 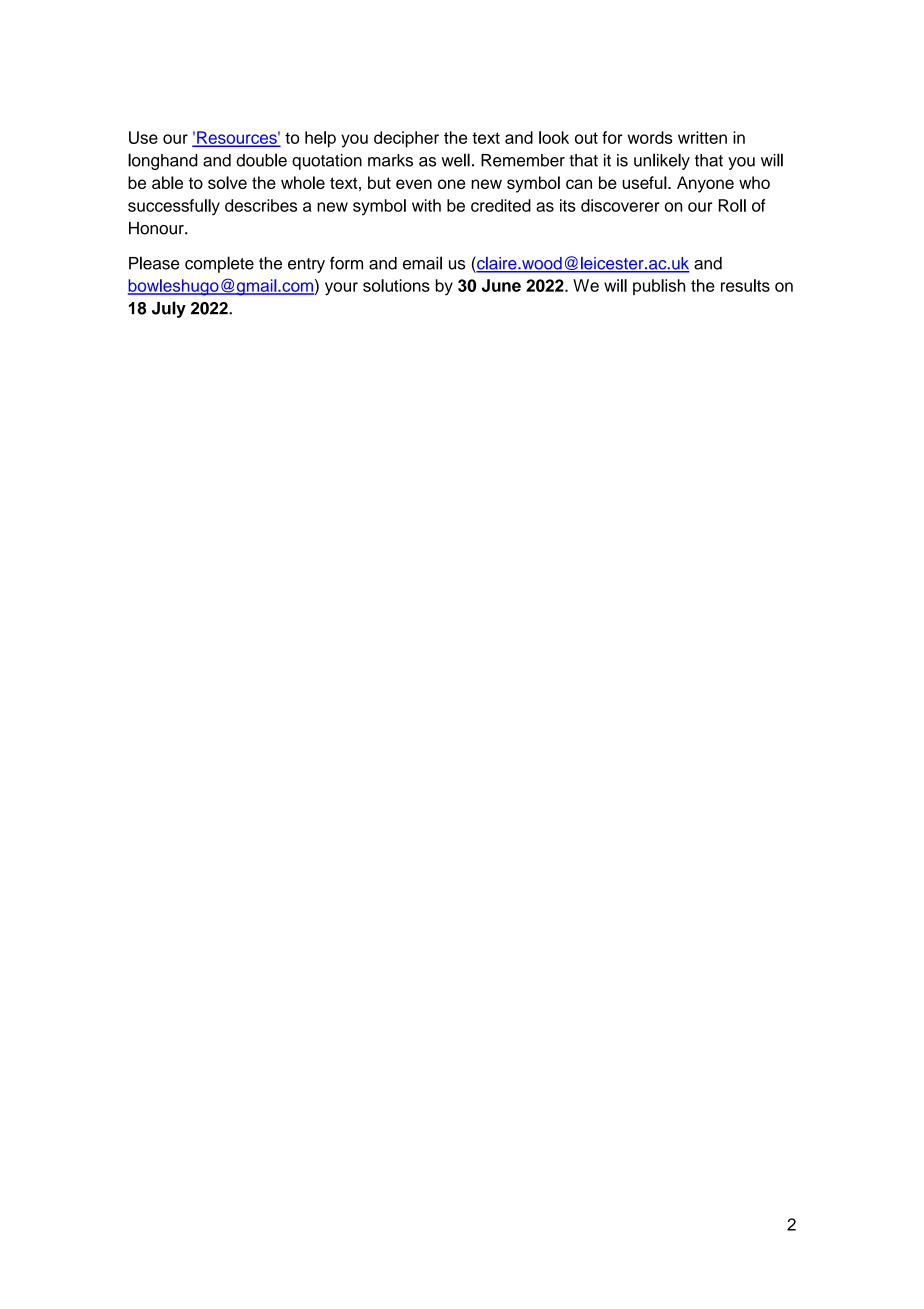 I want to click on July, so click(x=169, y=309).
